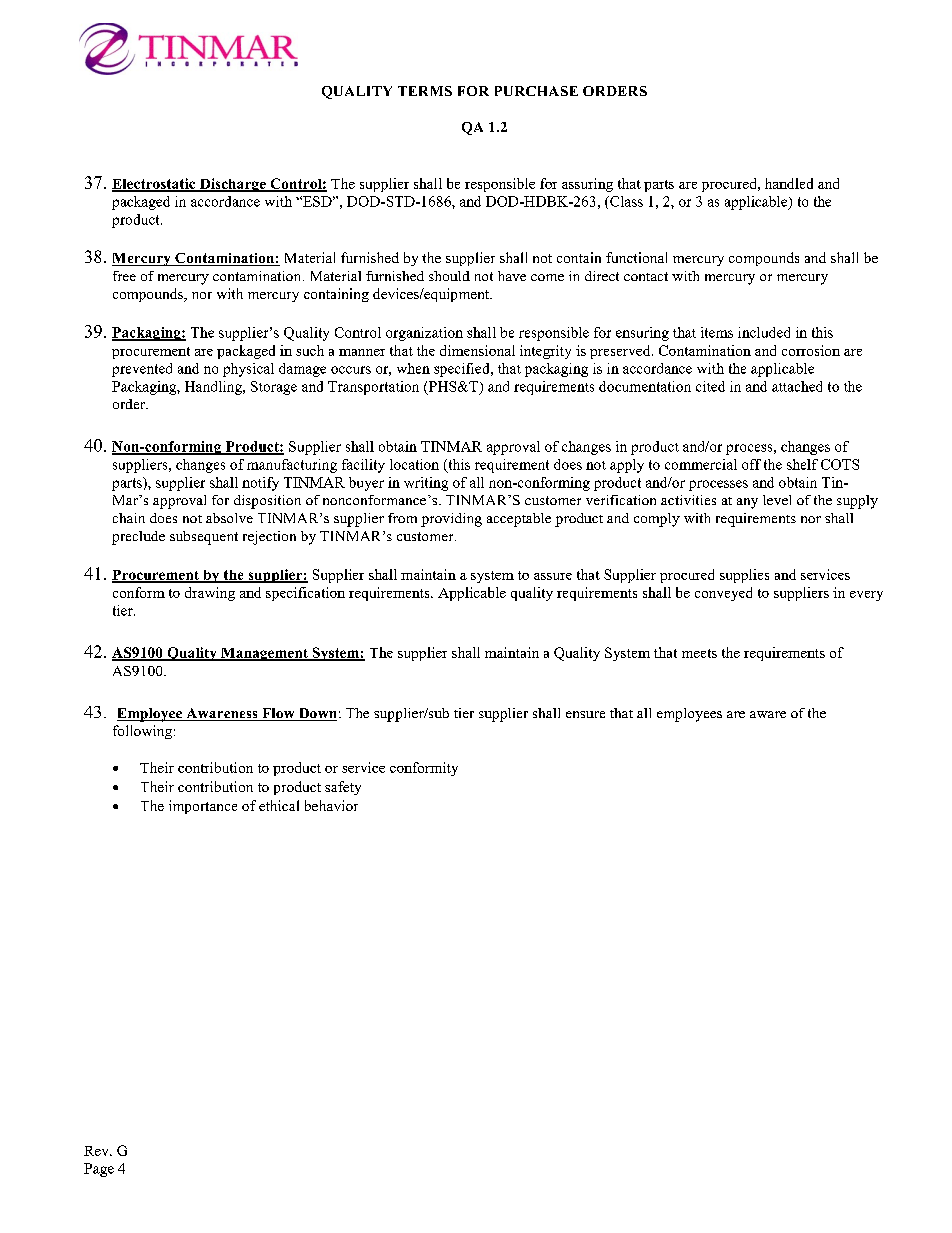 The image size is (952, 1233). What do you see at coordinates (99, 1170) in the image?
I see `Page` at bounding box center [99, 1170].
